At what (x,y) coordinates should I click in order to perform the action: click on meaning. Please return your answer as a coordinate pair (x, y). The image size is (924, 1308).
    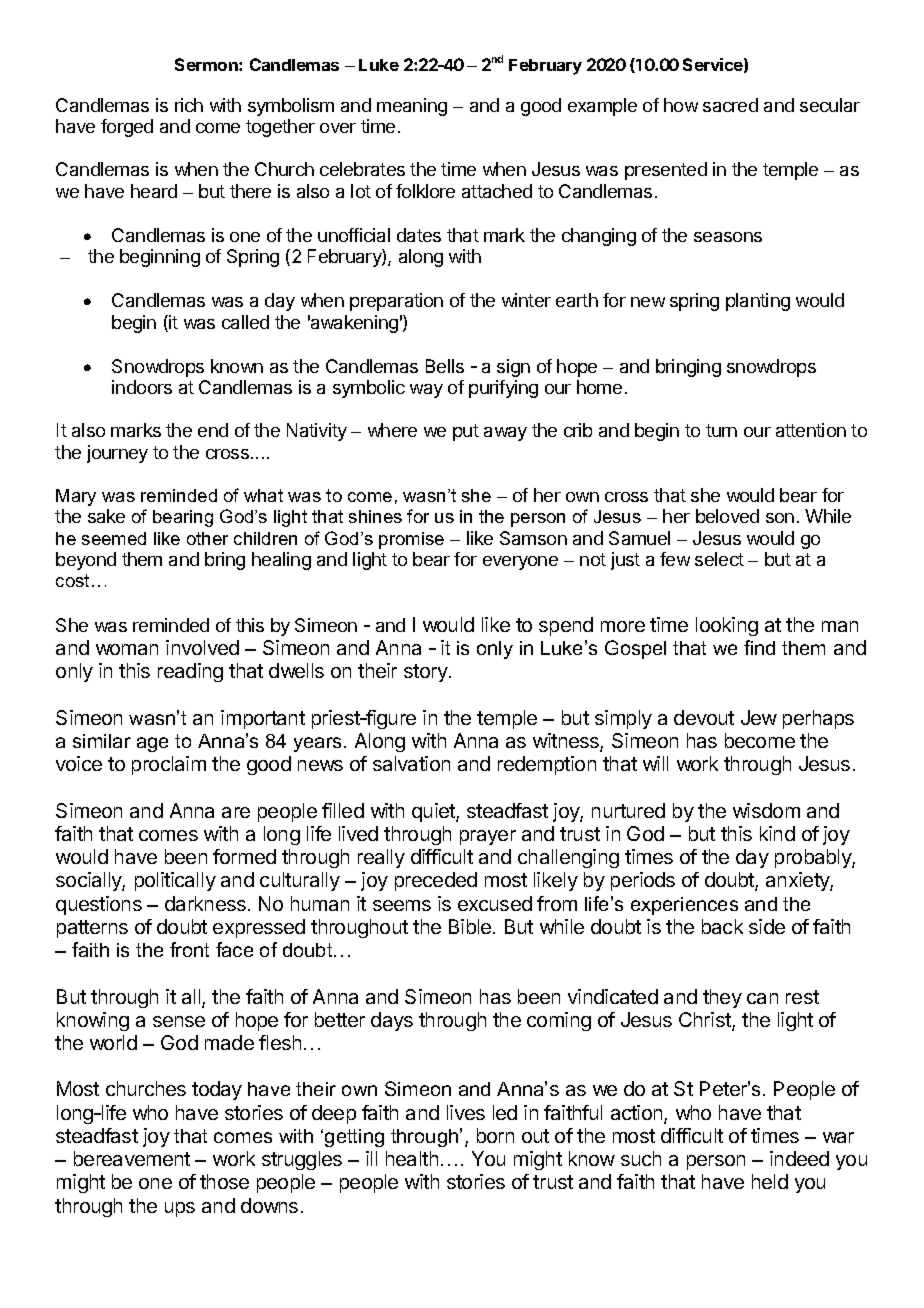
    Looking at the image, I should click on (412, 107).
